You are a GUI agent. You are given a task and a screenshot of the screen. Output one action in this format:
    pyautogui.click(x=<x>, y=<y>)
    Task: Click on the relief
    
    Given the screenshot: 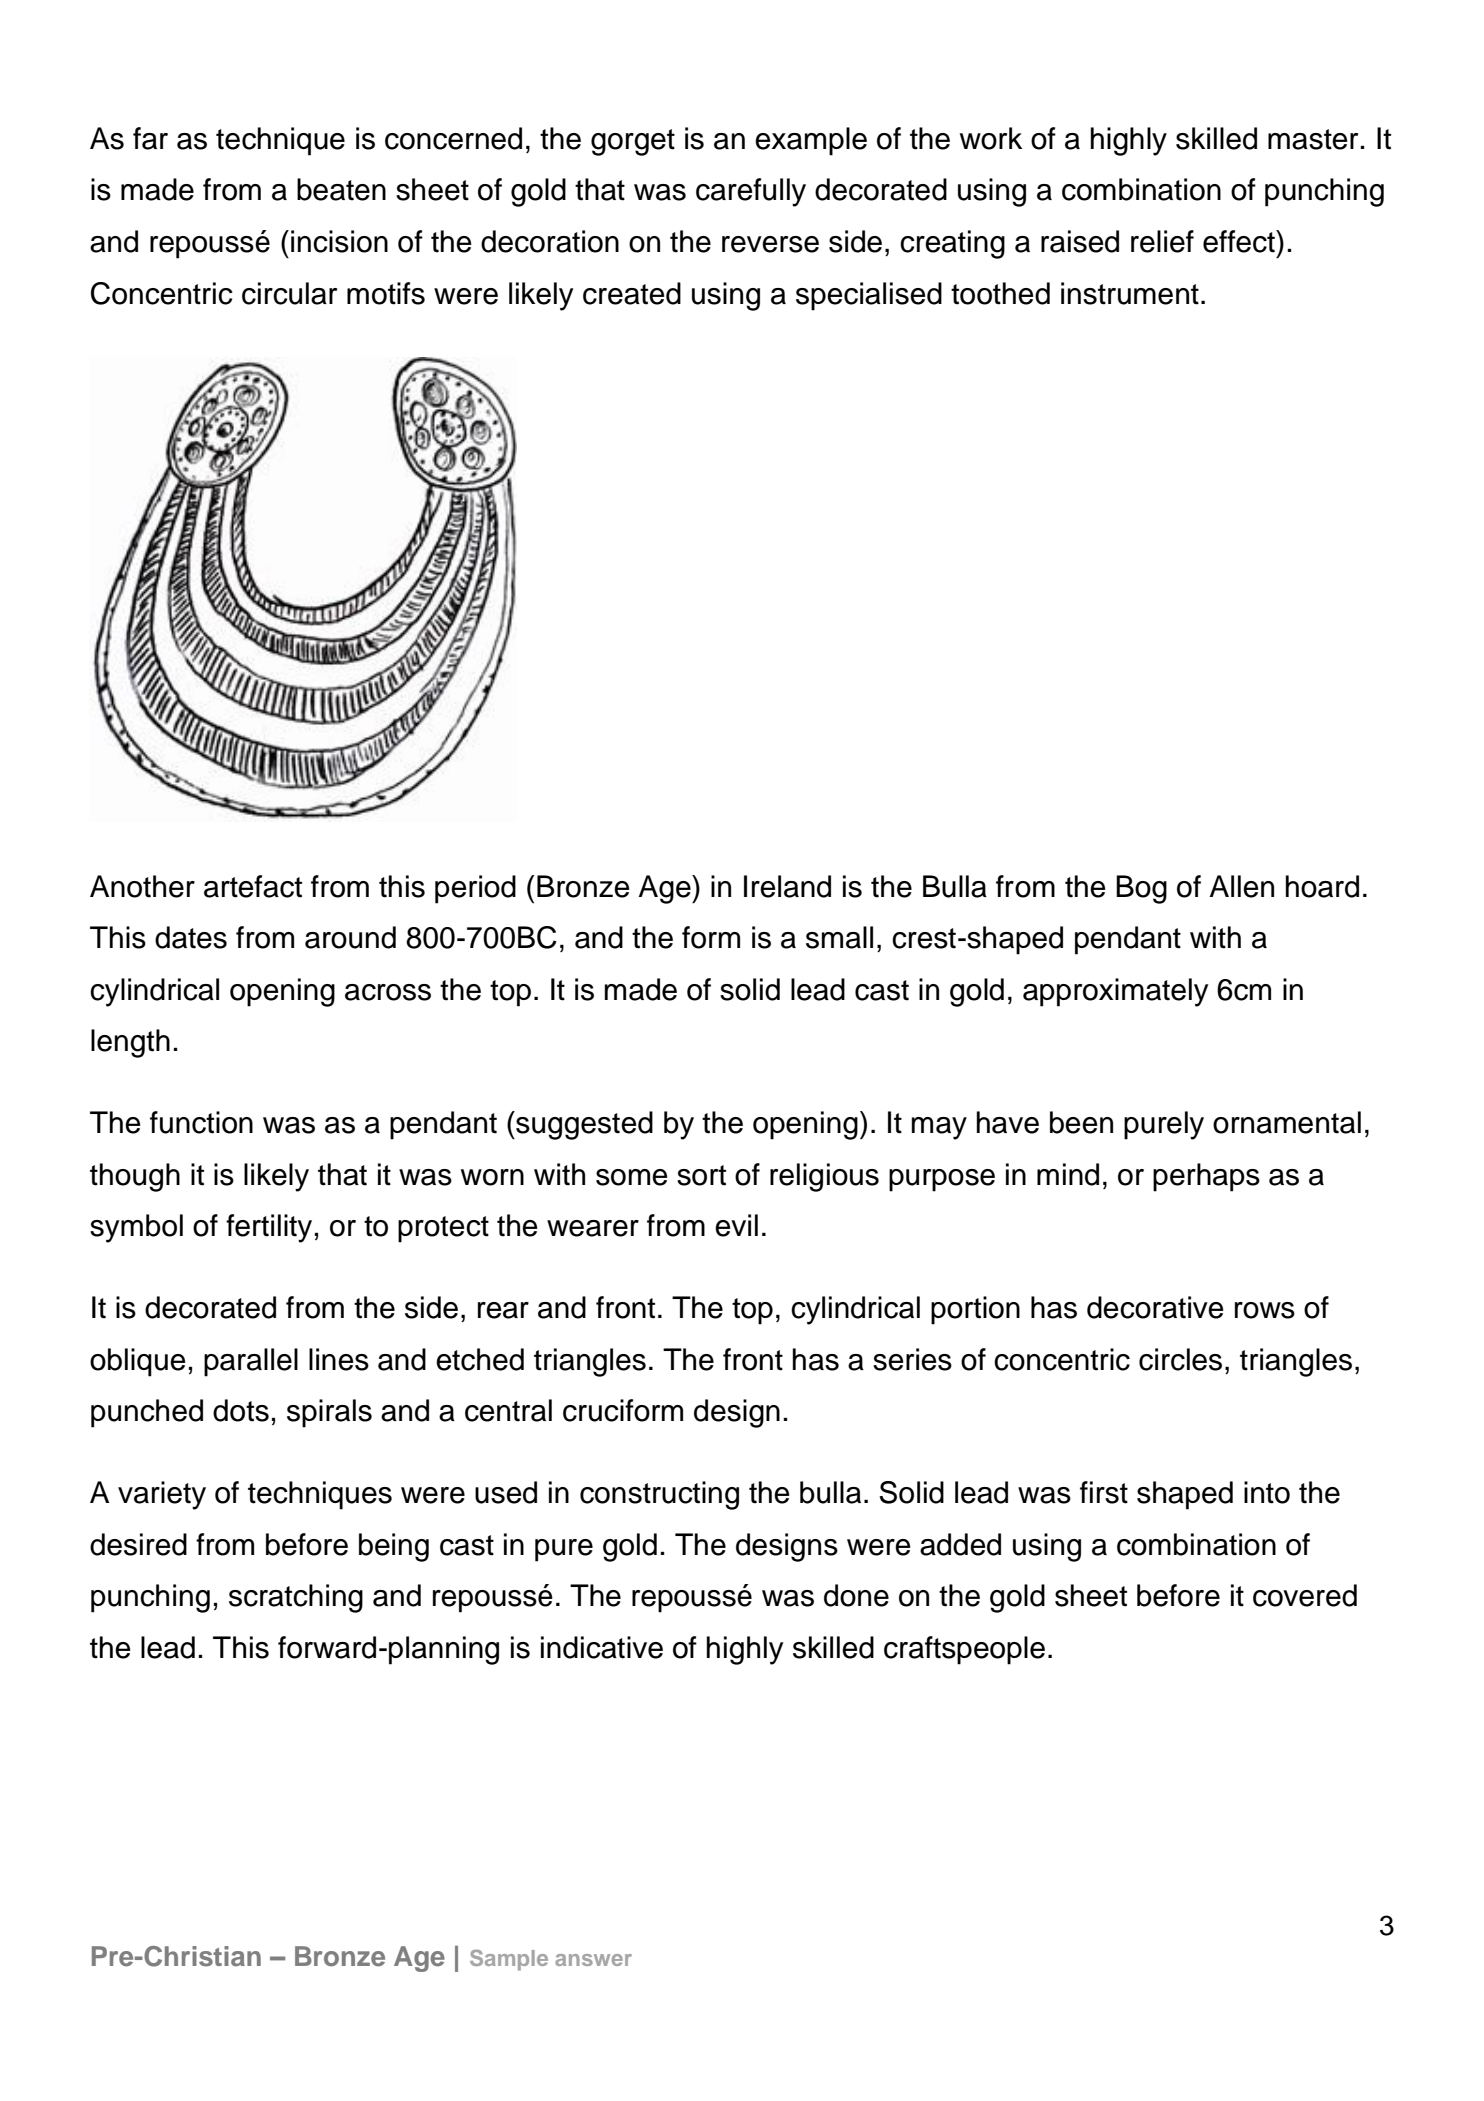 What is the action you would take?
    pyautogui.click(x=1162, y=241)
